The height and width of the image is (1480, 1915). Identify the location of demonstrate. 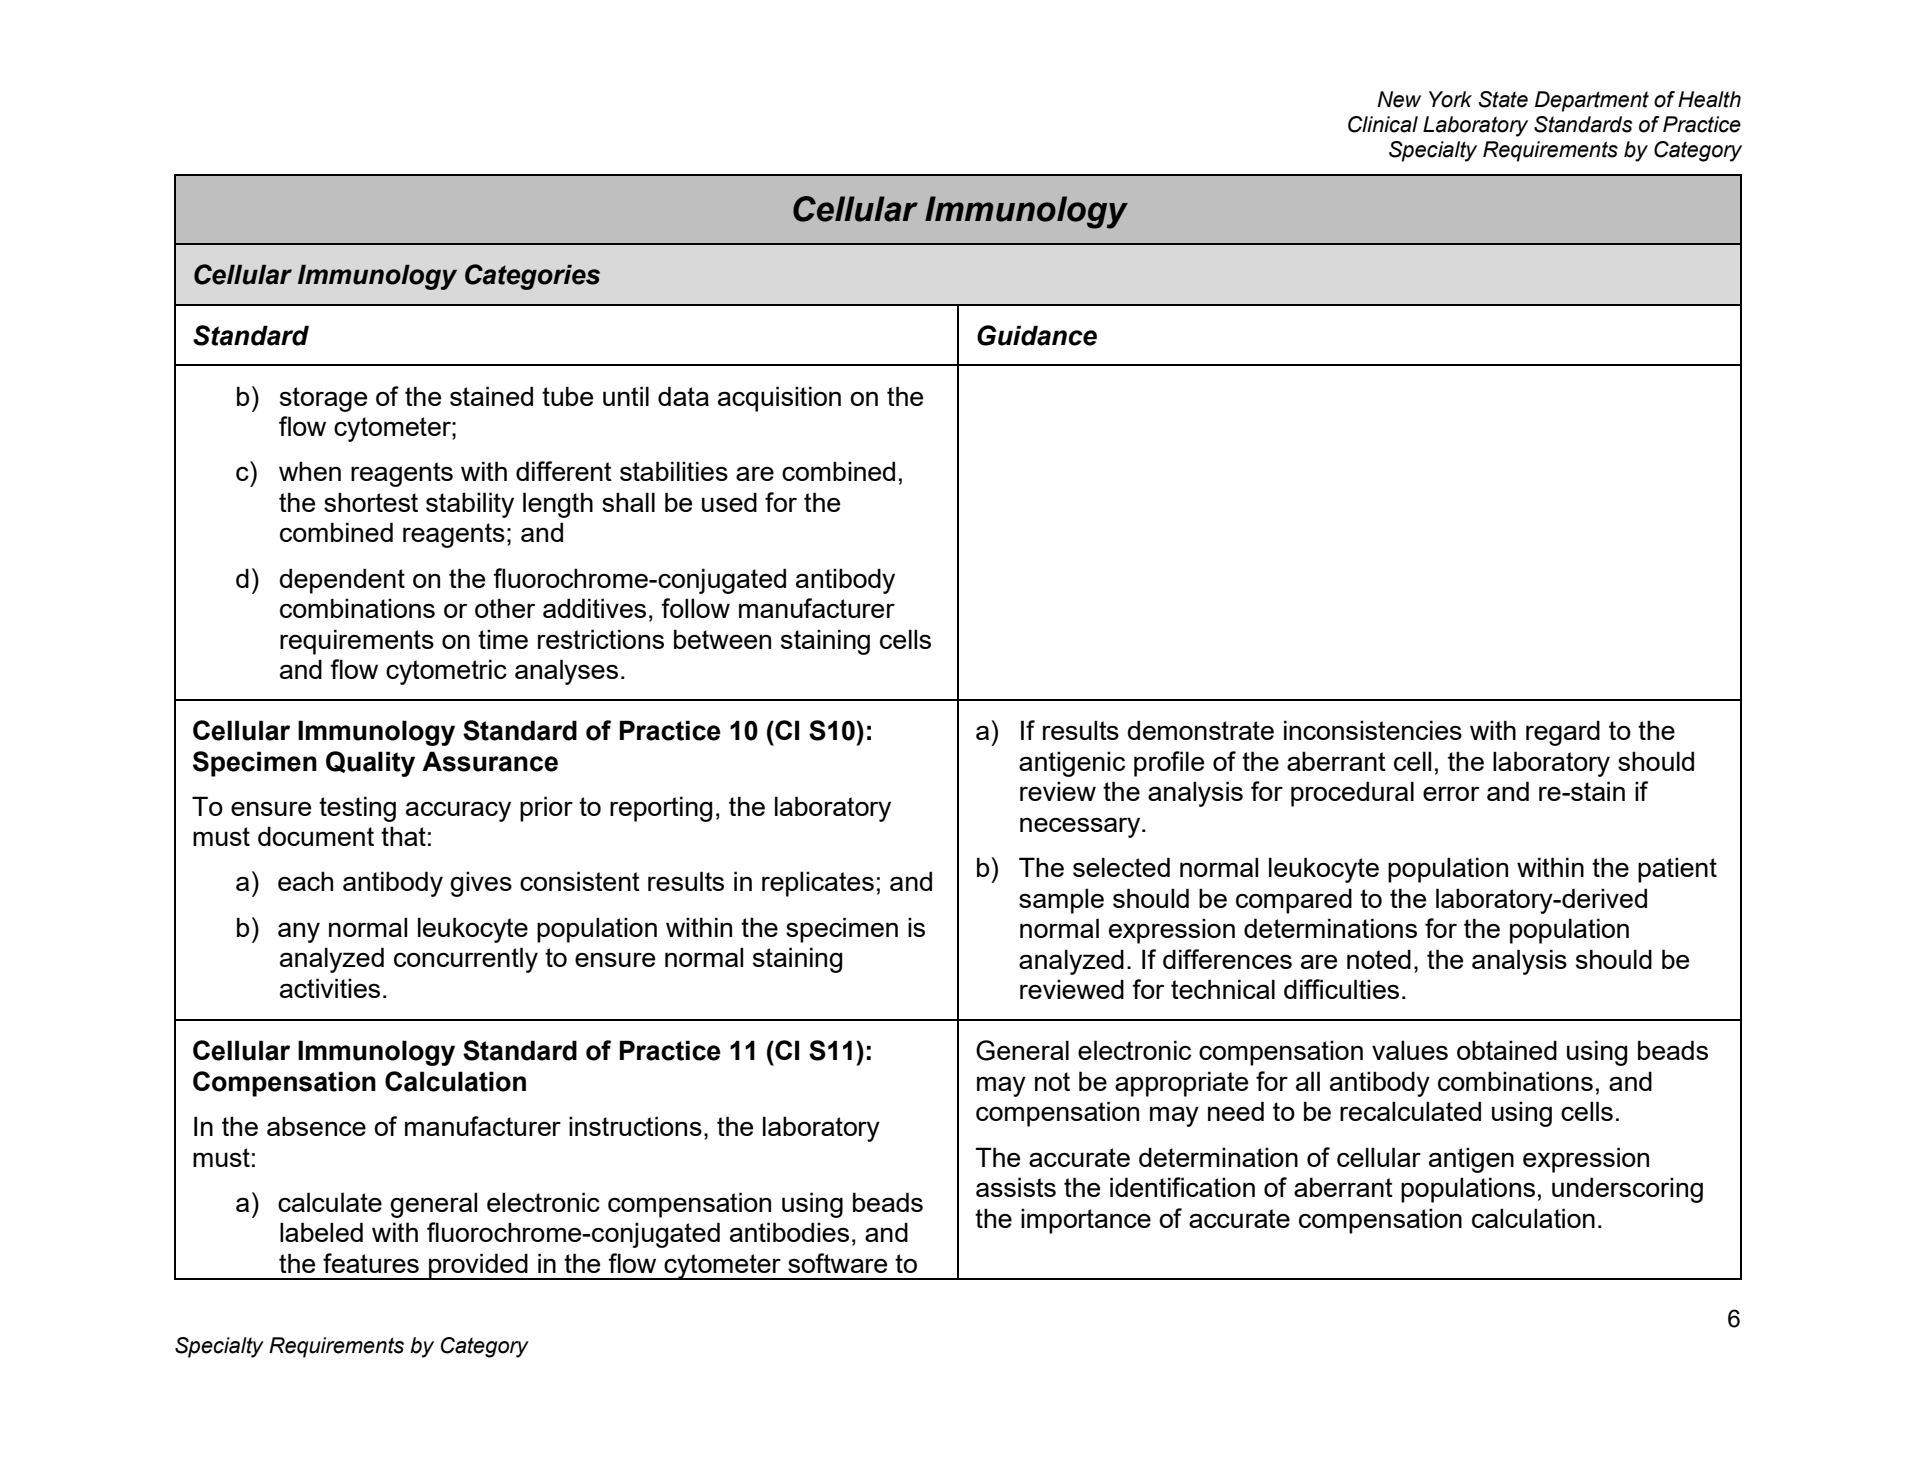
(1200, 730).
